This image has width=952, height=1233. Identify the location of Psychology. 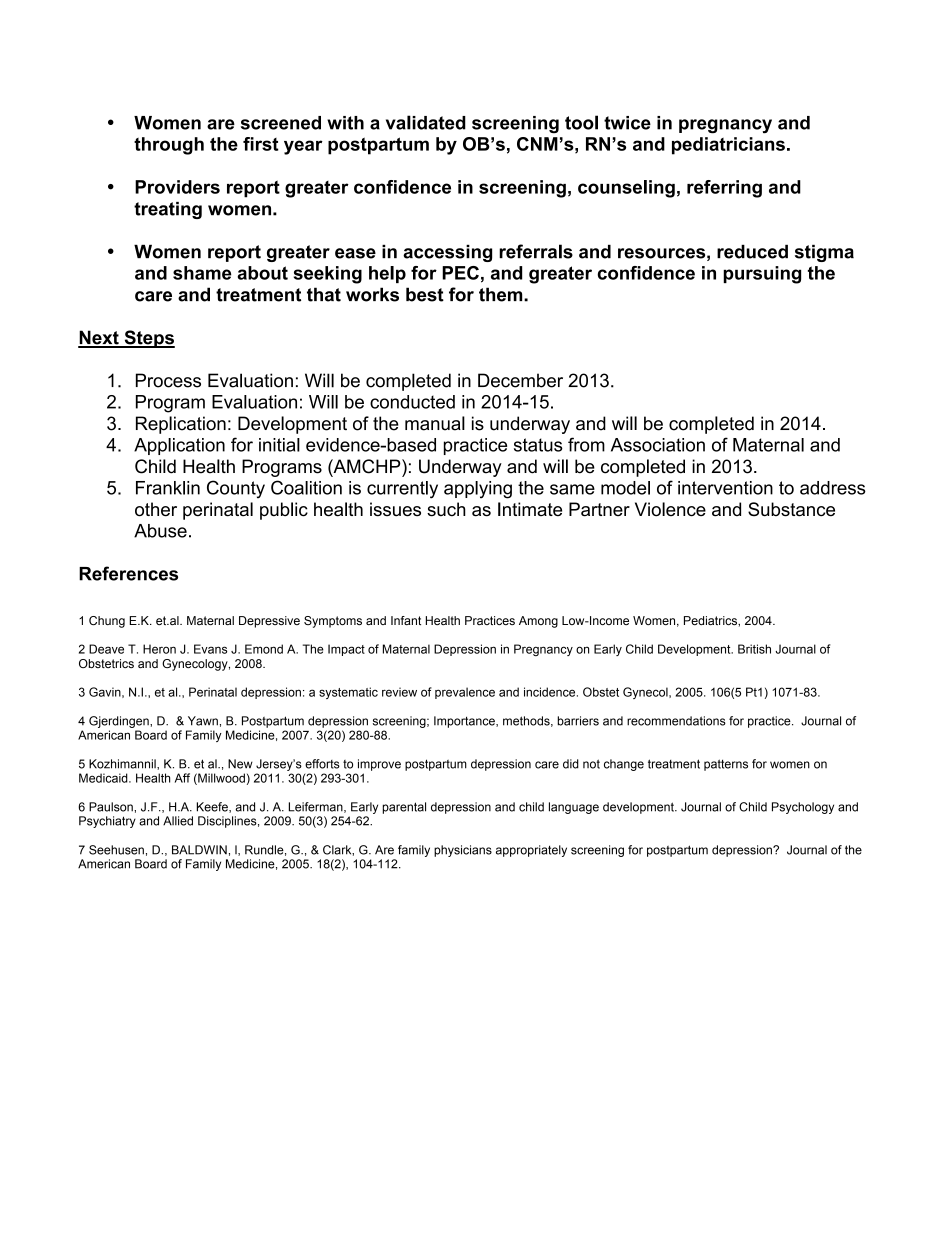
(803, 808).
